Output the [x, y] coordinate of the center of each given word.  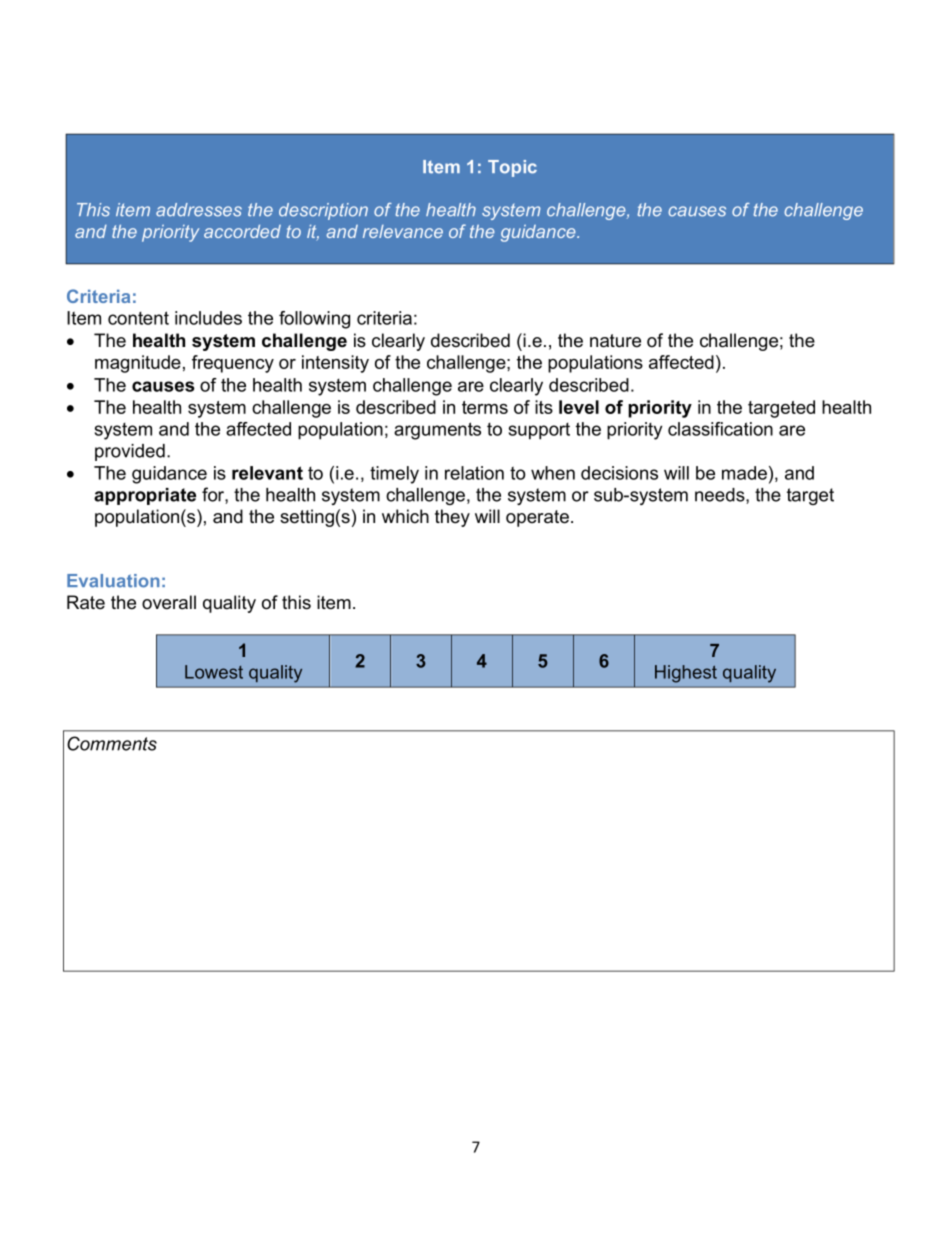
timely [394, 475]
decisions [619, 473]
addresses [199, 210]
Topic [512, 168]
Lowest [214, 672]
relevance [403, 231]
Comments [112, 743]
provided [130, 452]
